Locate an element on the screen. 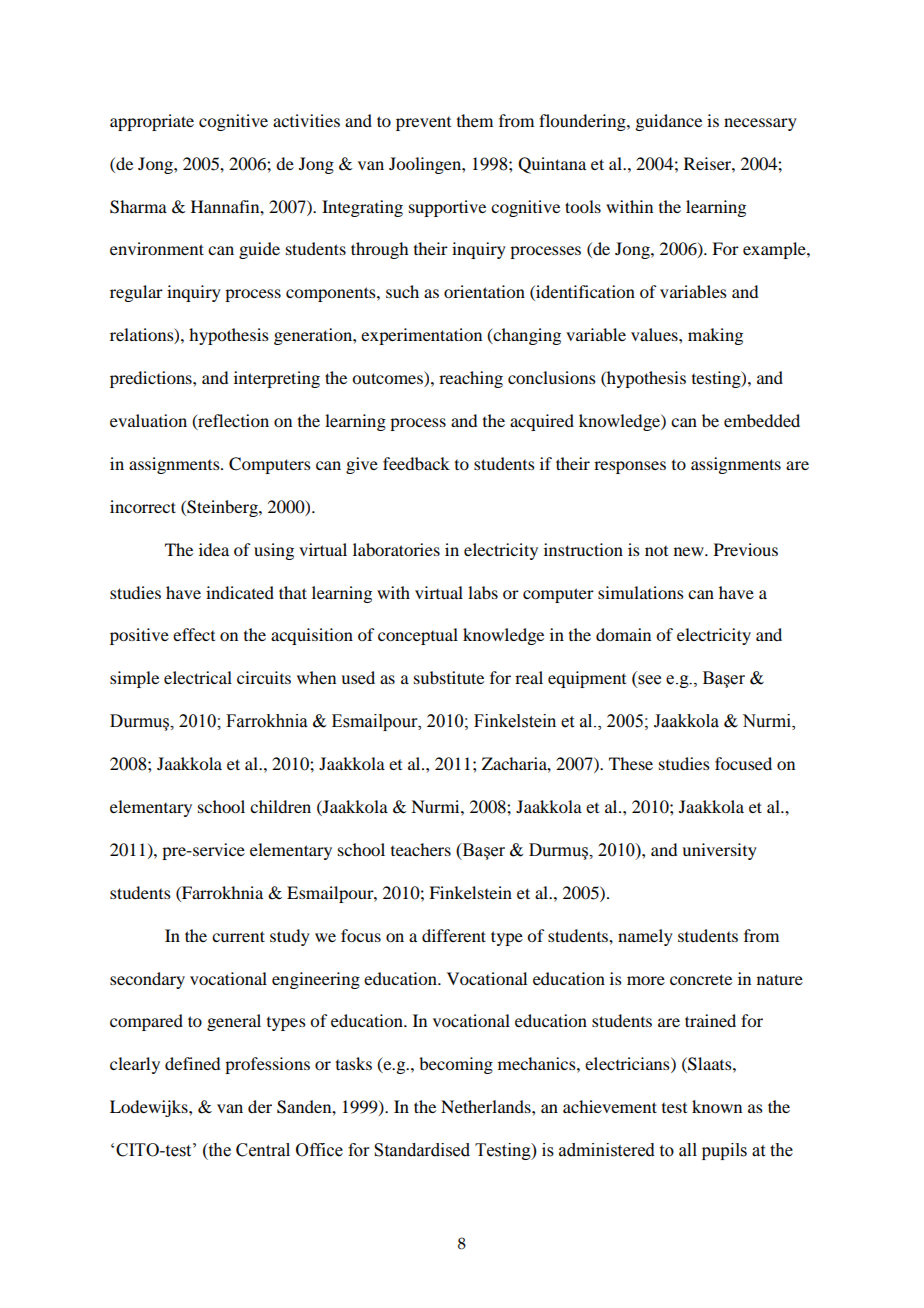 This screenshot has height=1308, width=924. guidance is located at coordinates (668, 122).
